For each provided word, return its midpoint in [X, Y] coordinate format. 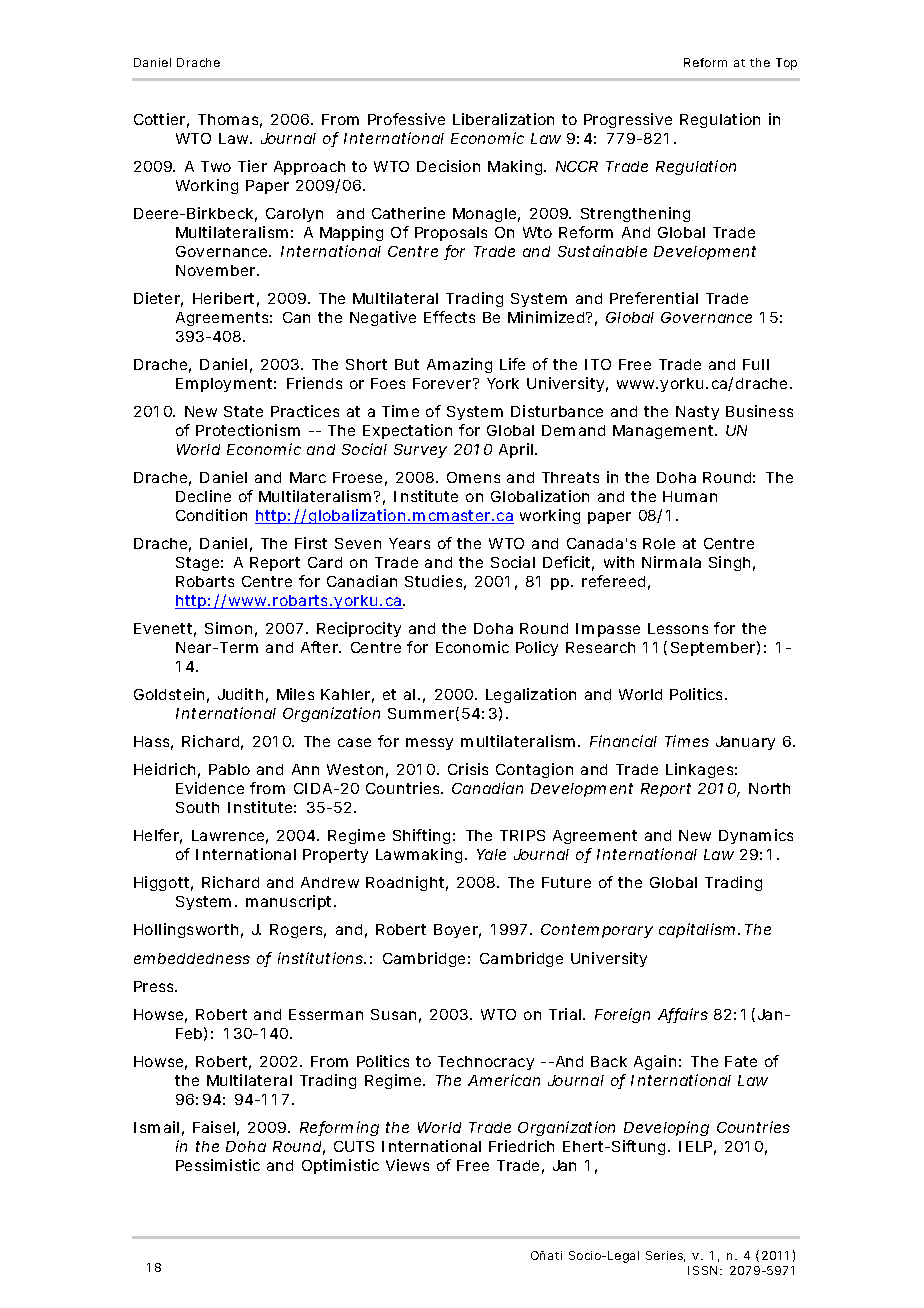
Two [216, 166]
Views [407, 1165]
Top [786, 64]
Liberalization [503, 119]
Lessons [678, 628]
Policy [537, 648]
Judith [240, 694]
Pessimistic [218, 1165]
